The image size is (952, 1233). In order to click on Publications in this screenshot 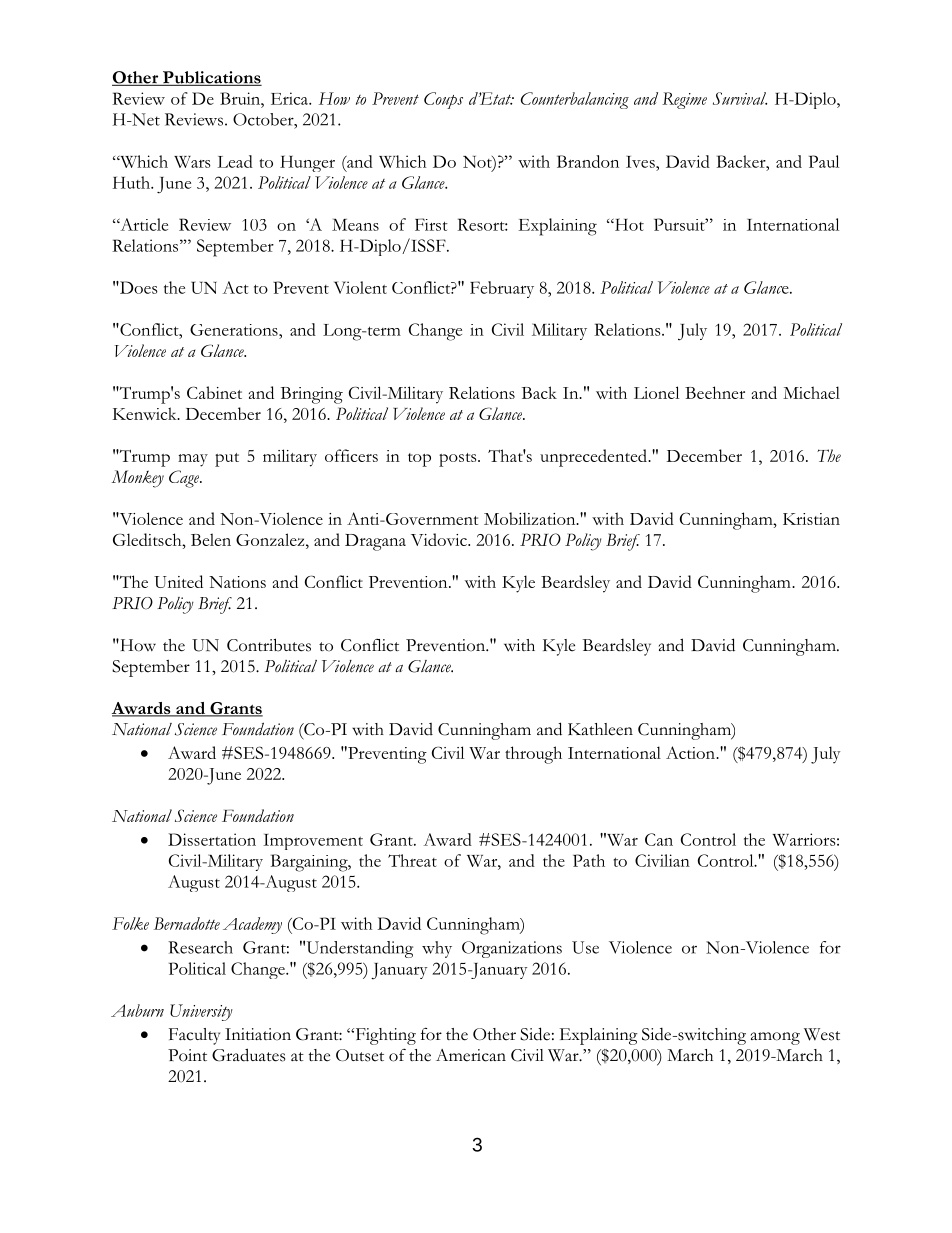, I will do `click(211, 78)`.
